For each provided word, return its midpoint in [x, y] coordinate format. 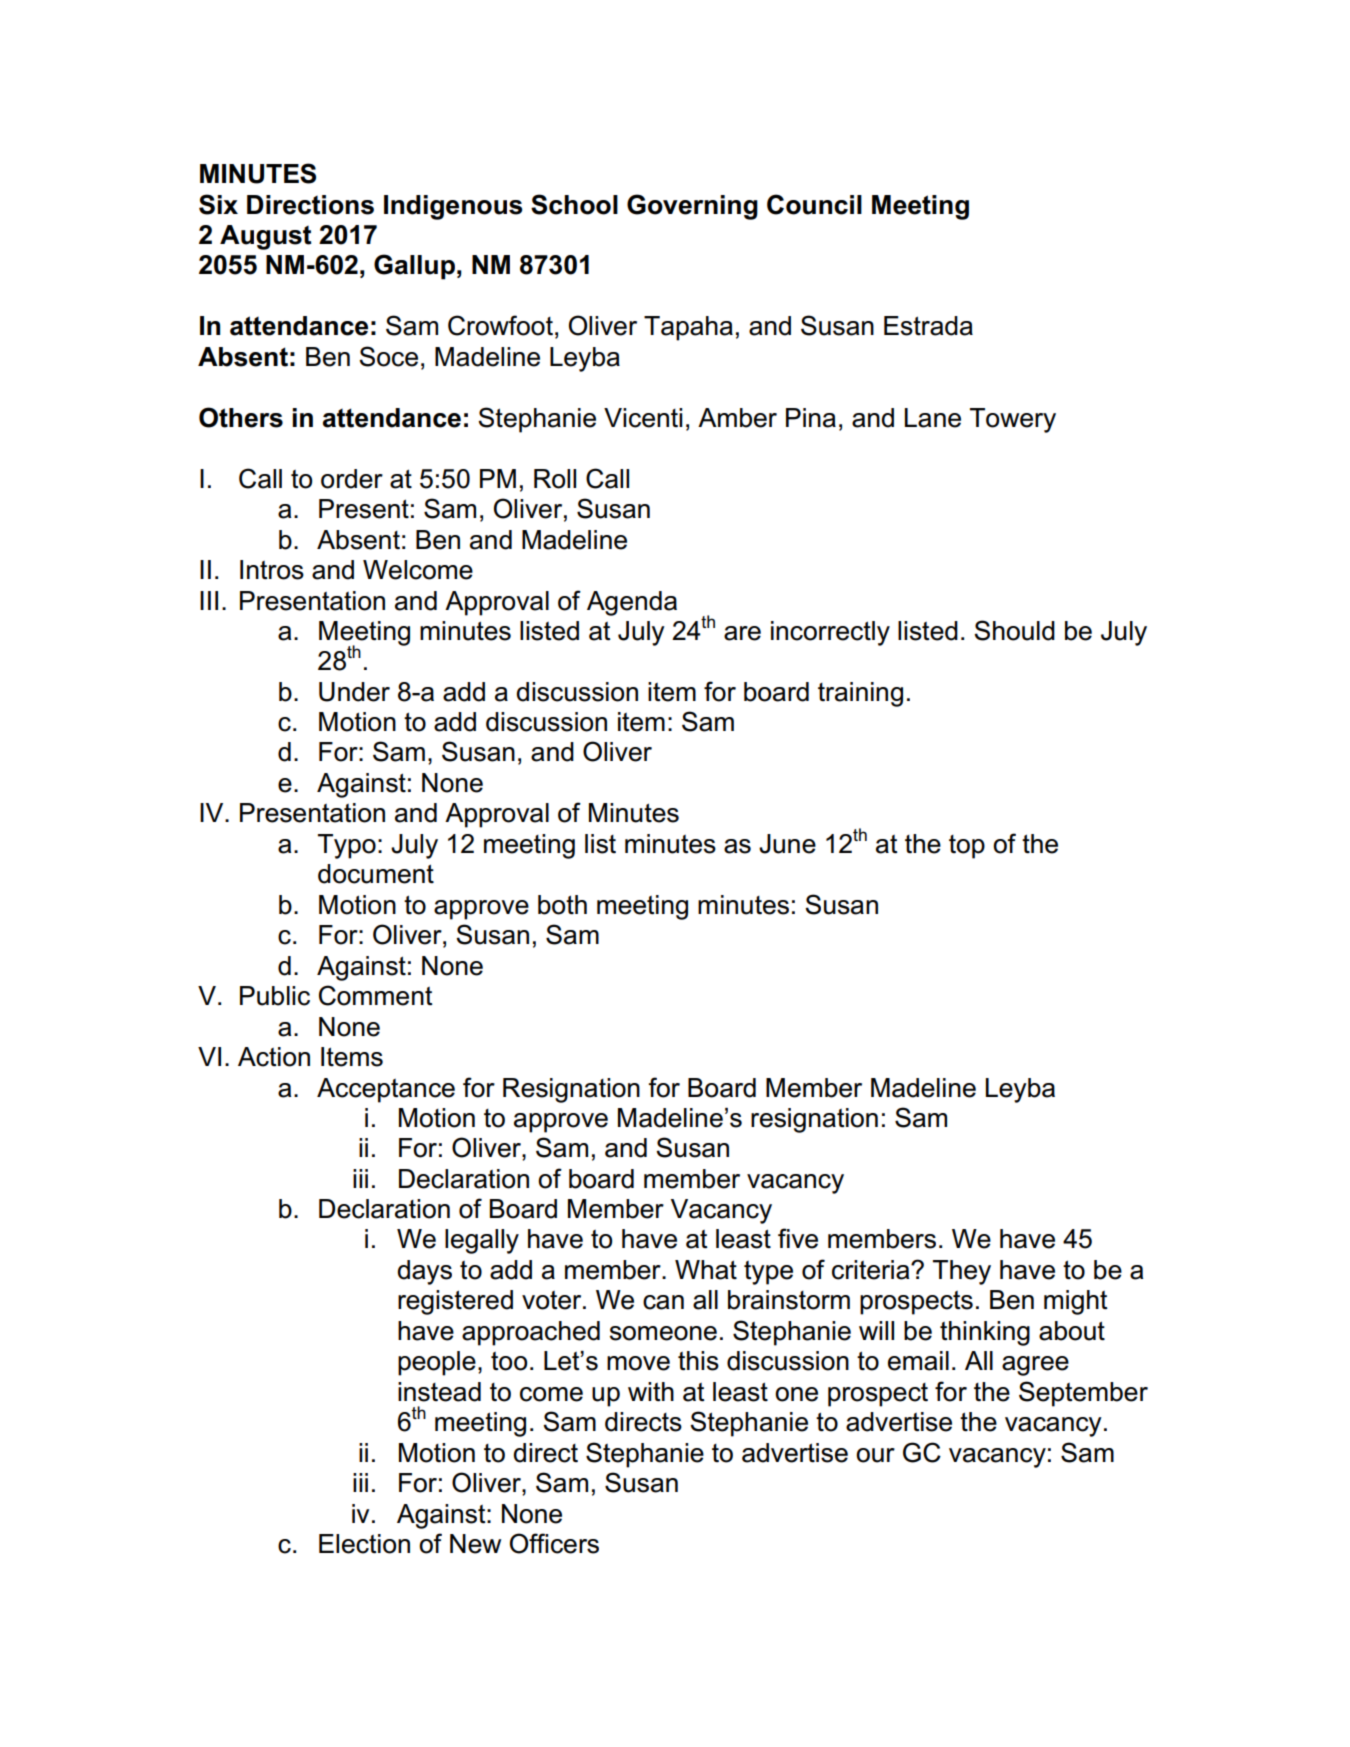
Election [364, 1544]
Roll [555, 479]
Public [275, 996]
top [967, 847]
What [706, 1270]
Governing [692, 207]
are [742, 633]
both [562, 905]
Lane [933, 418]
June [787, 844]
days [424, 1272]
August [265, 237]
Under [354, 692]
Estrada [928, 326]
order [352, 479]
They [962, 1272]
